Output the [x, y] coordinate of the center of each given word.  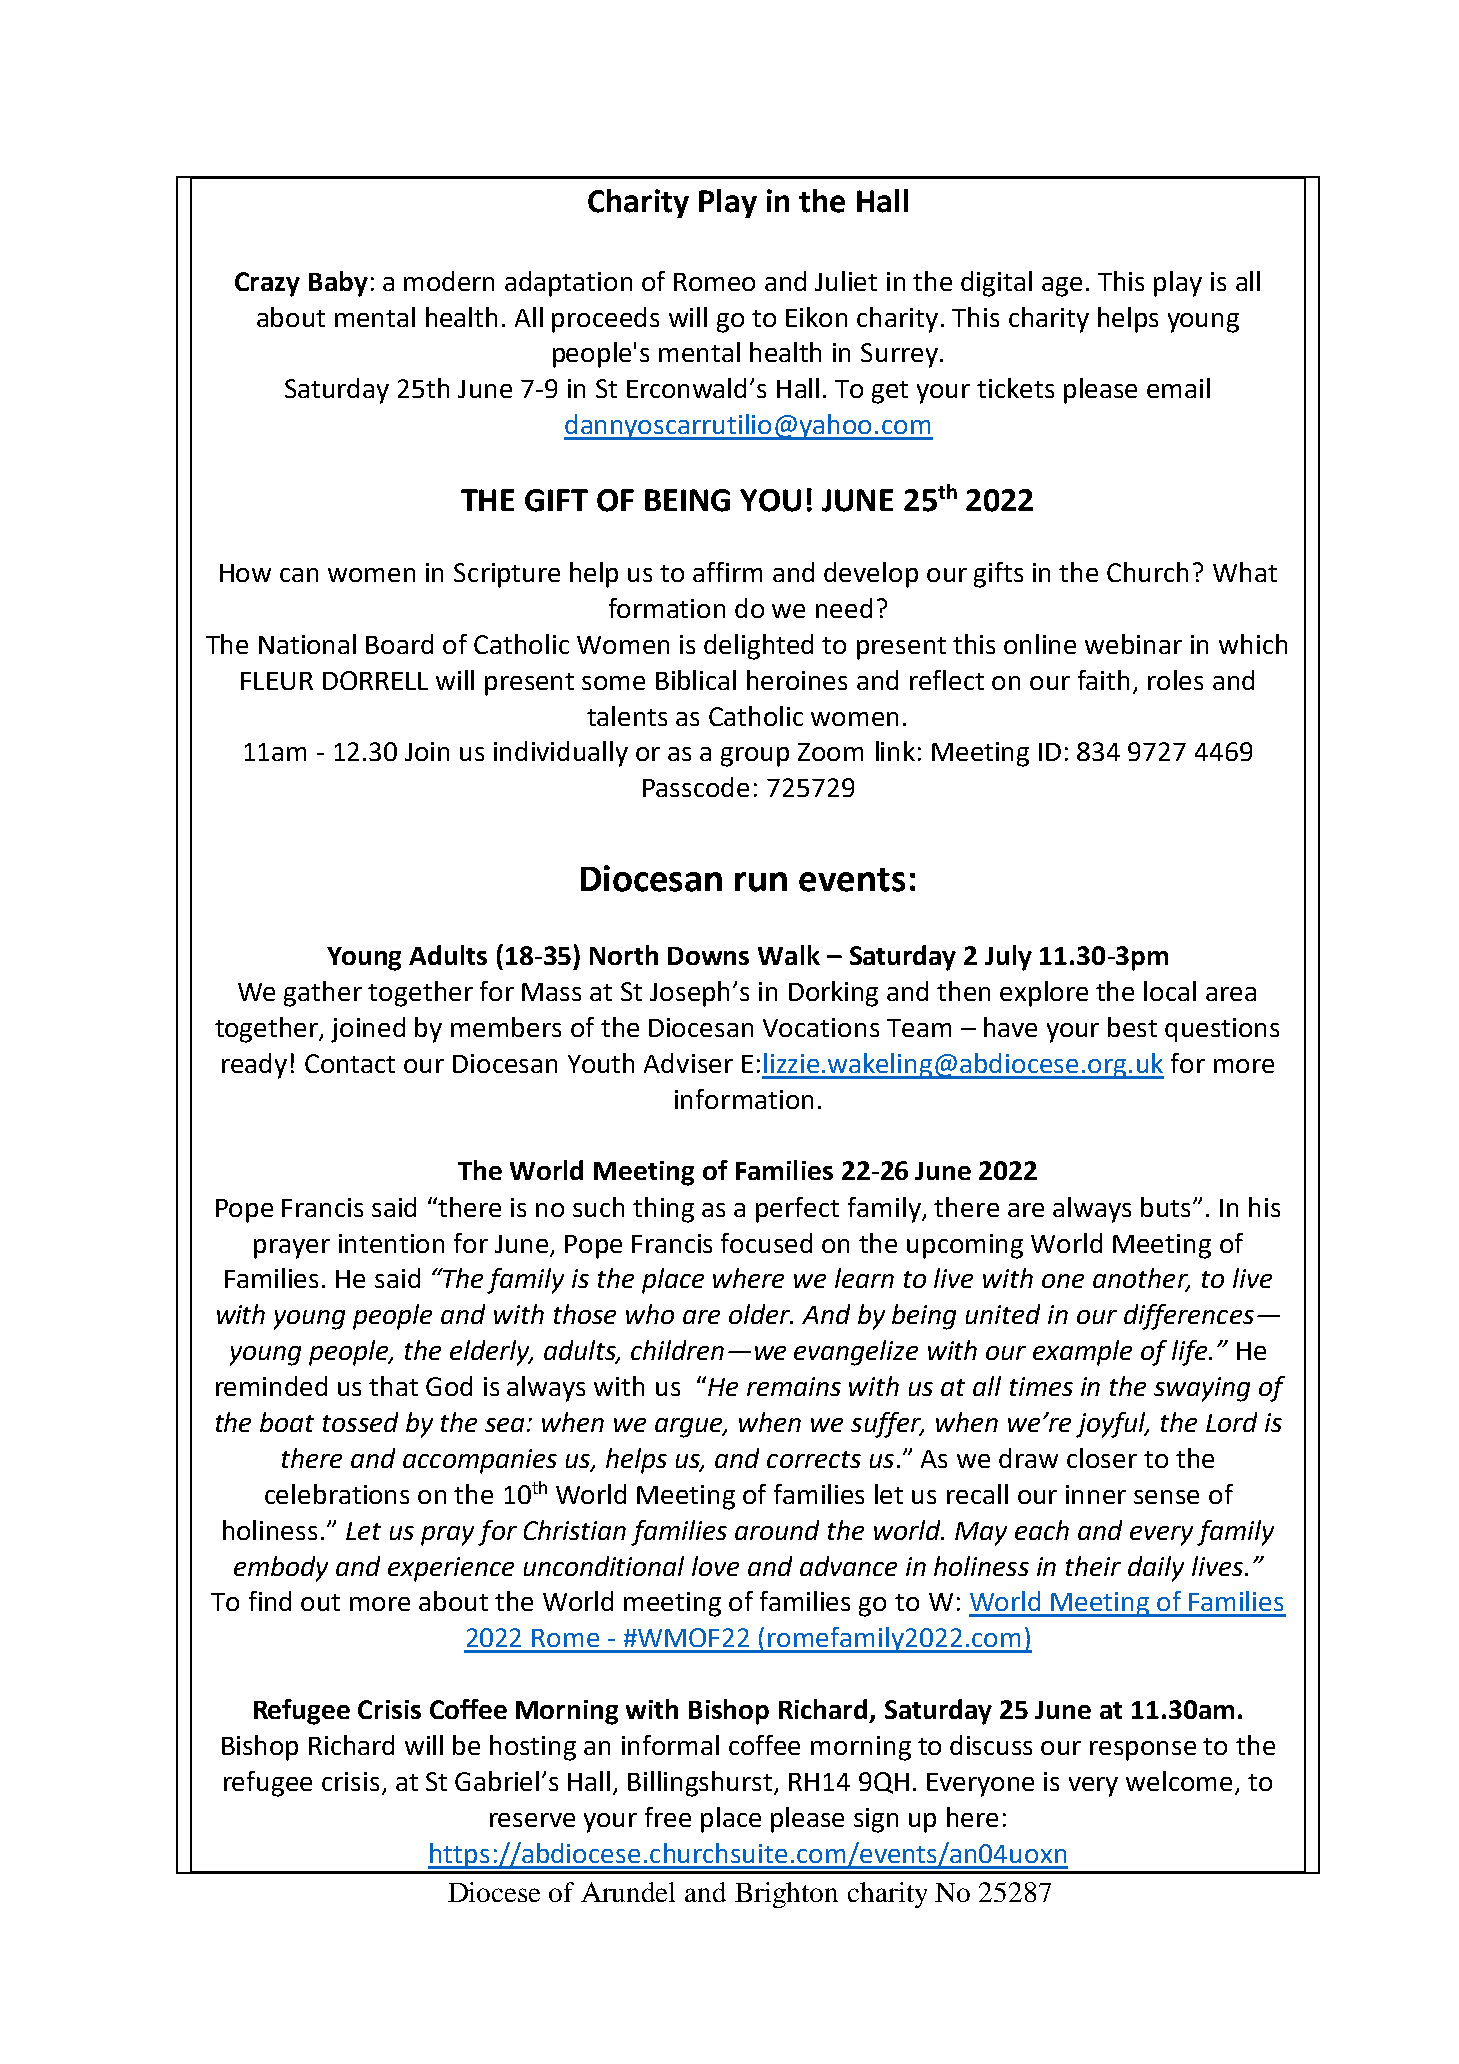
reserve [532, 1820]
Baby [338, 284]
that [393, 1386]
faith [1103, 680]
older [760, 1314]
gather [323, 994]
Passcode [696, 787]
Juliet [846, 281]
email [1178, 388]
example [1082, 1353]
